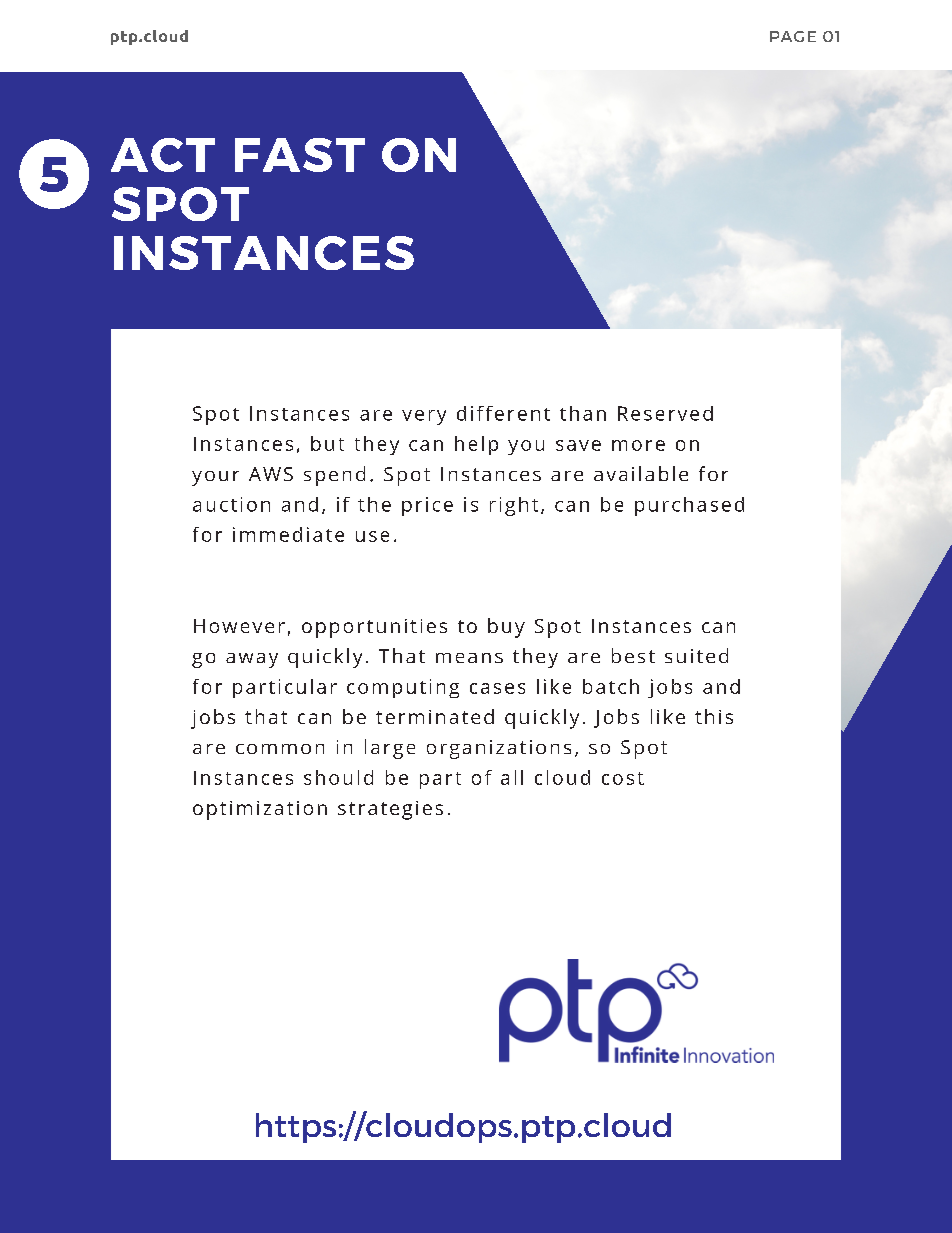 The height and width of the image is (1233, 952). Describe the element at coordinates (288, 534) in the image. I see `immediate` at that location.
